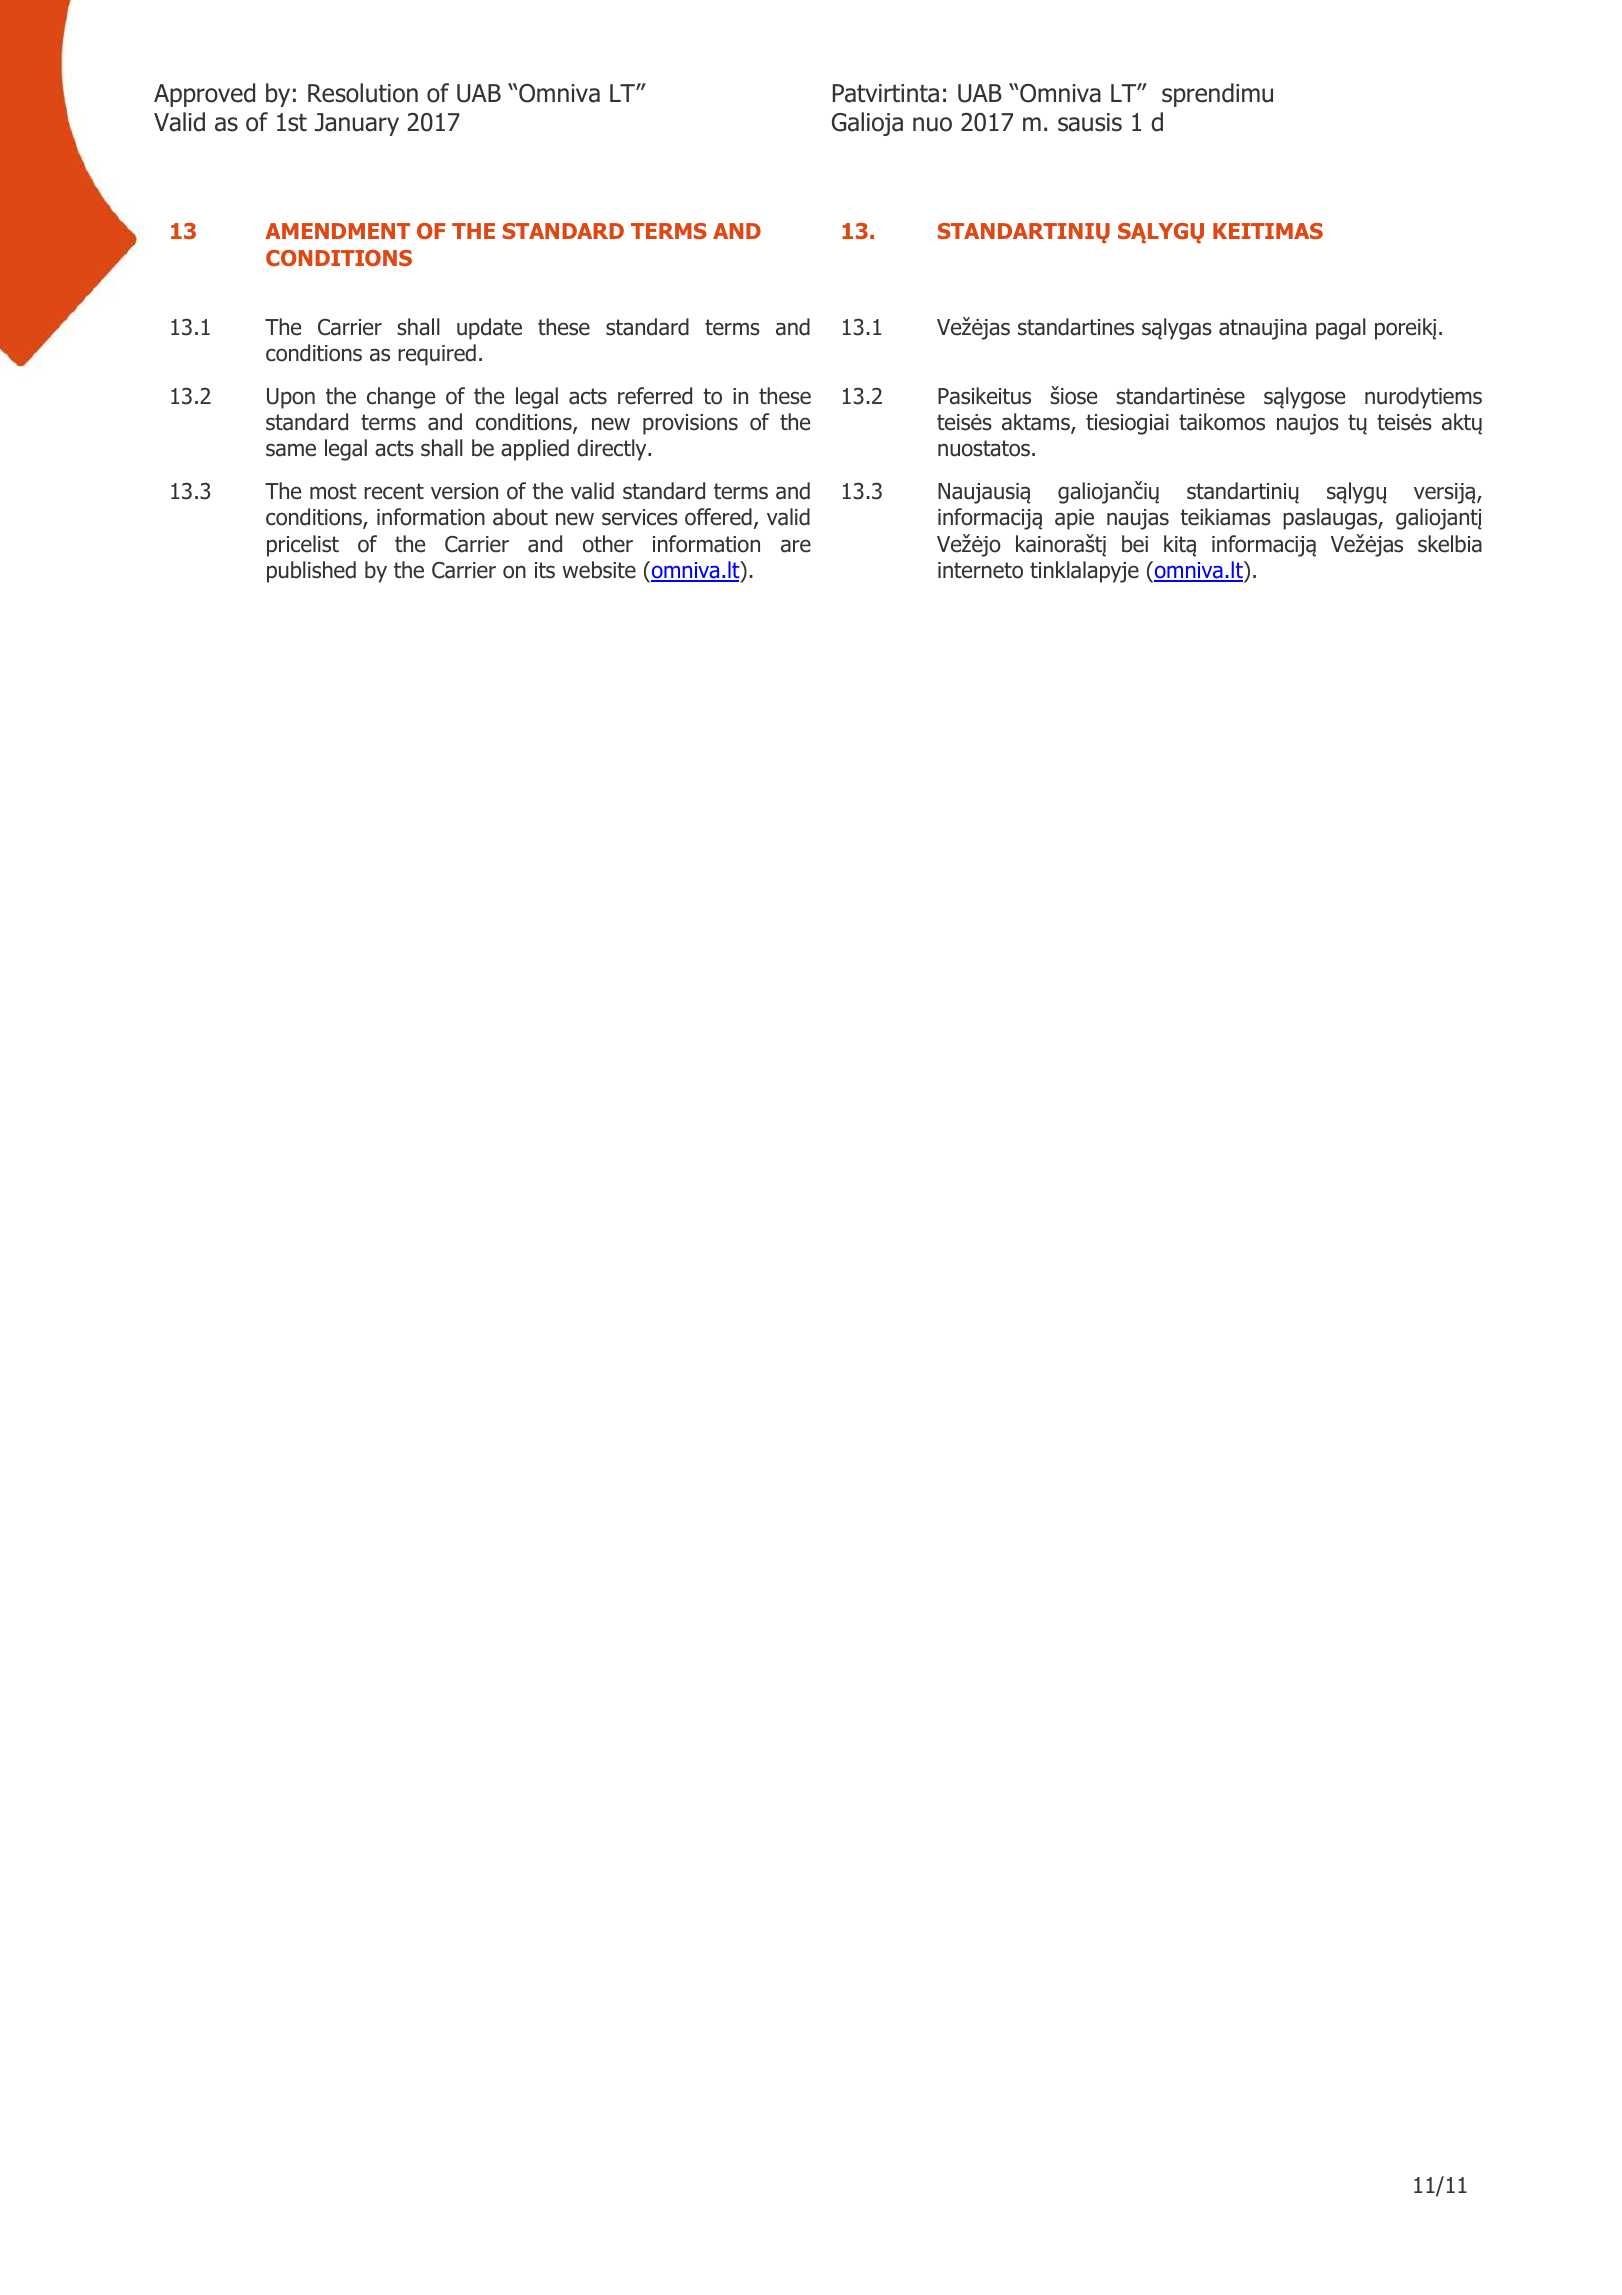  I want to click on pricelist, so click(303, 546).
